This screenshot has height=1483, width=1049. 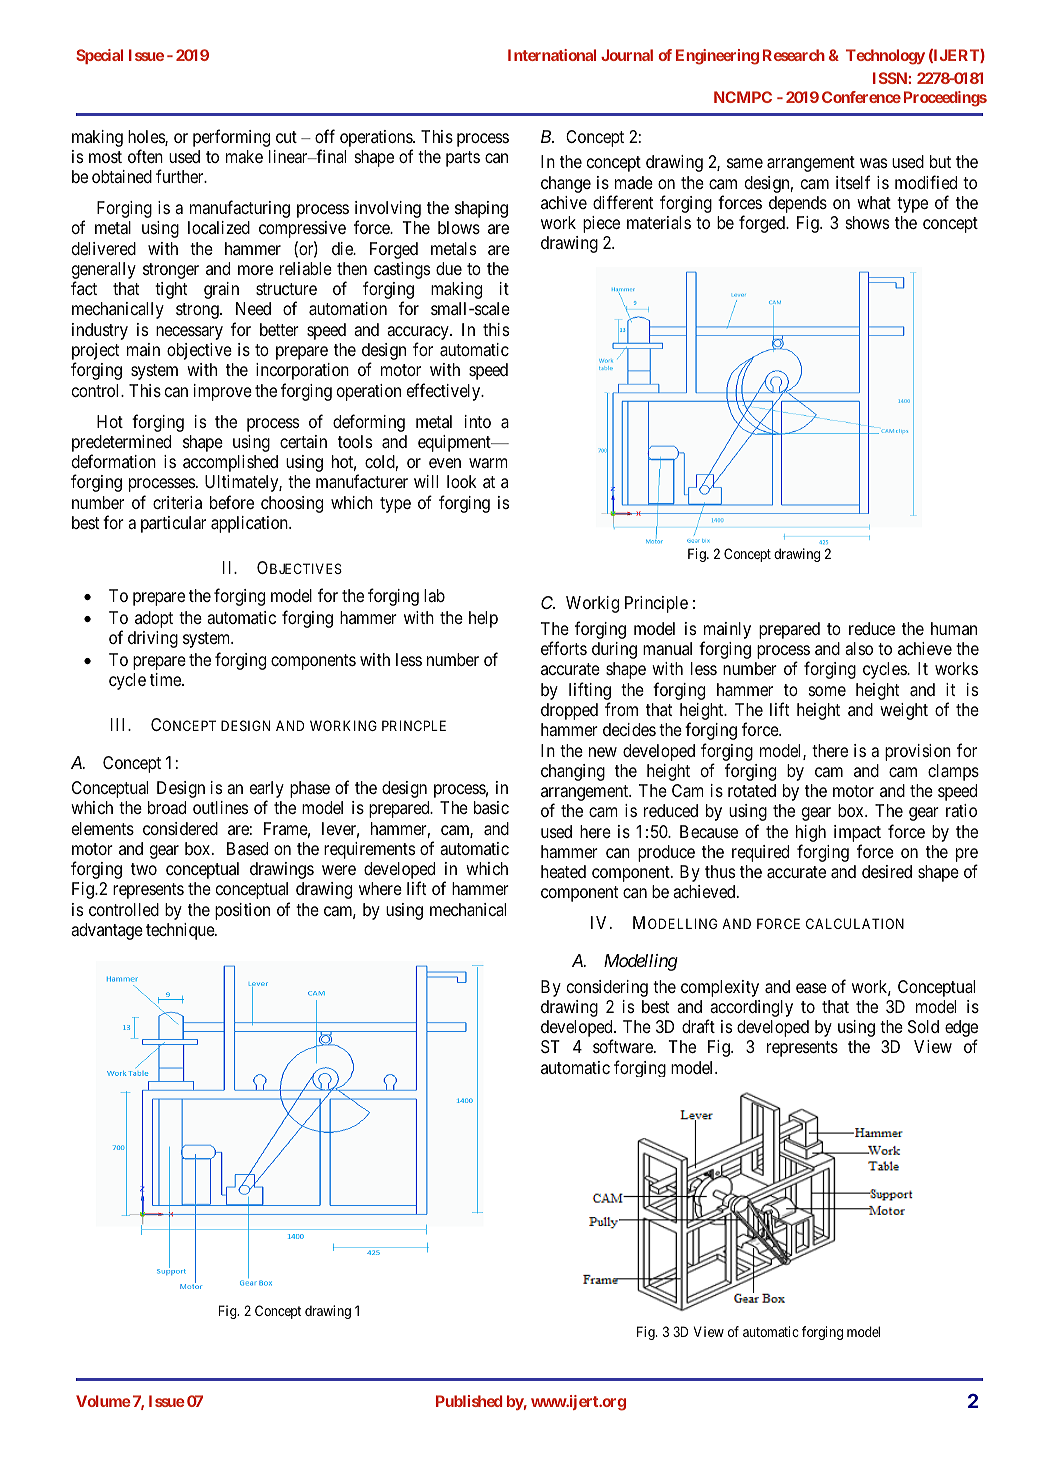 I want to click on software, so click(x=624, y=1047).
